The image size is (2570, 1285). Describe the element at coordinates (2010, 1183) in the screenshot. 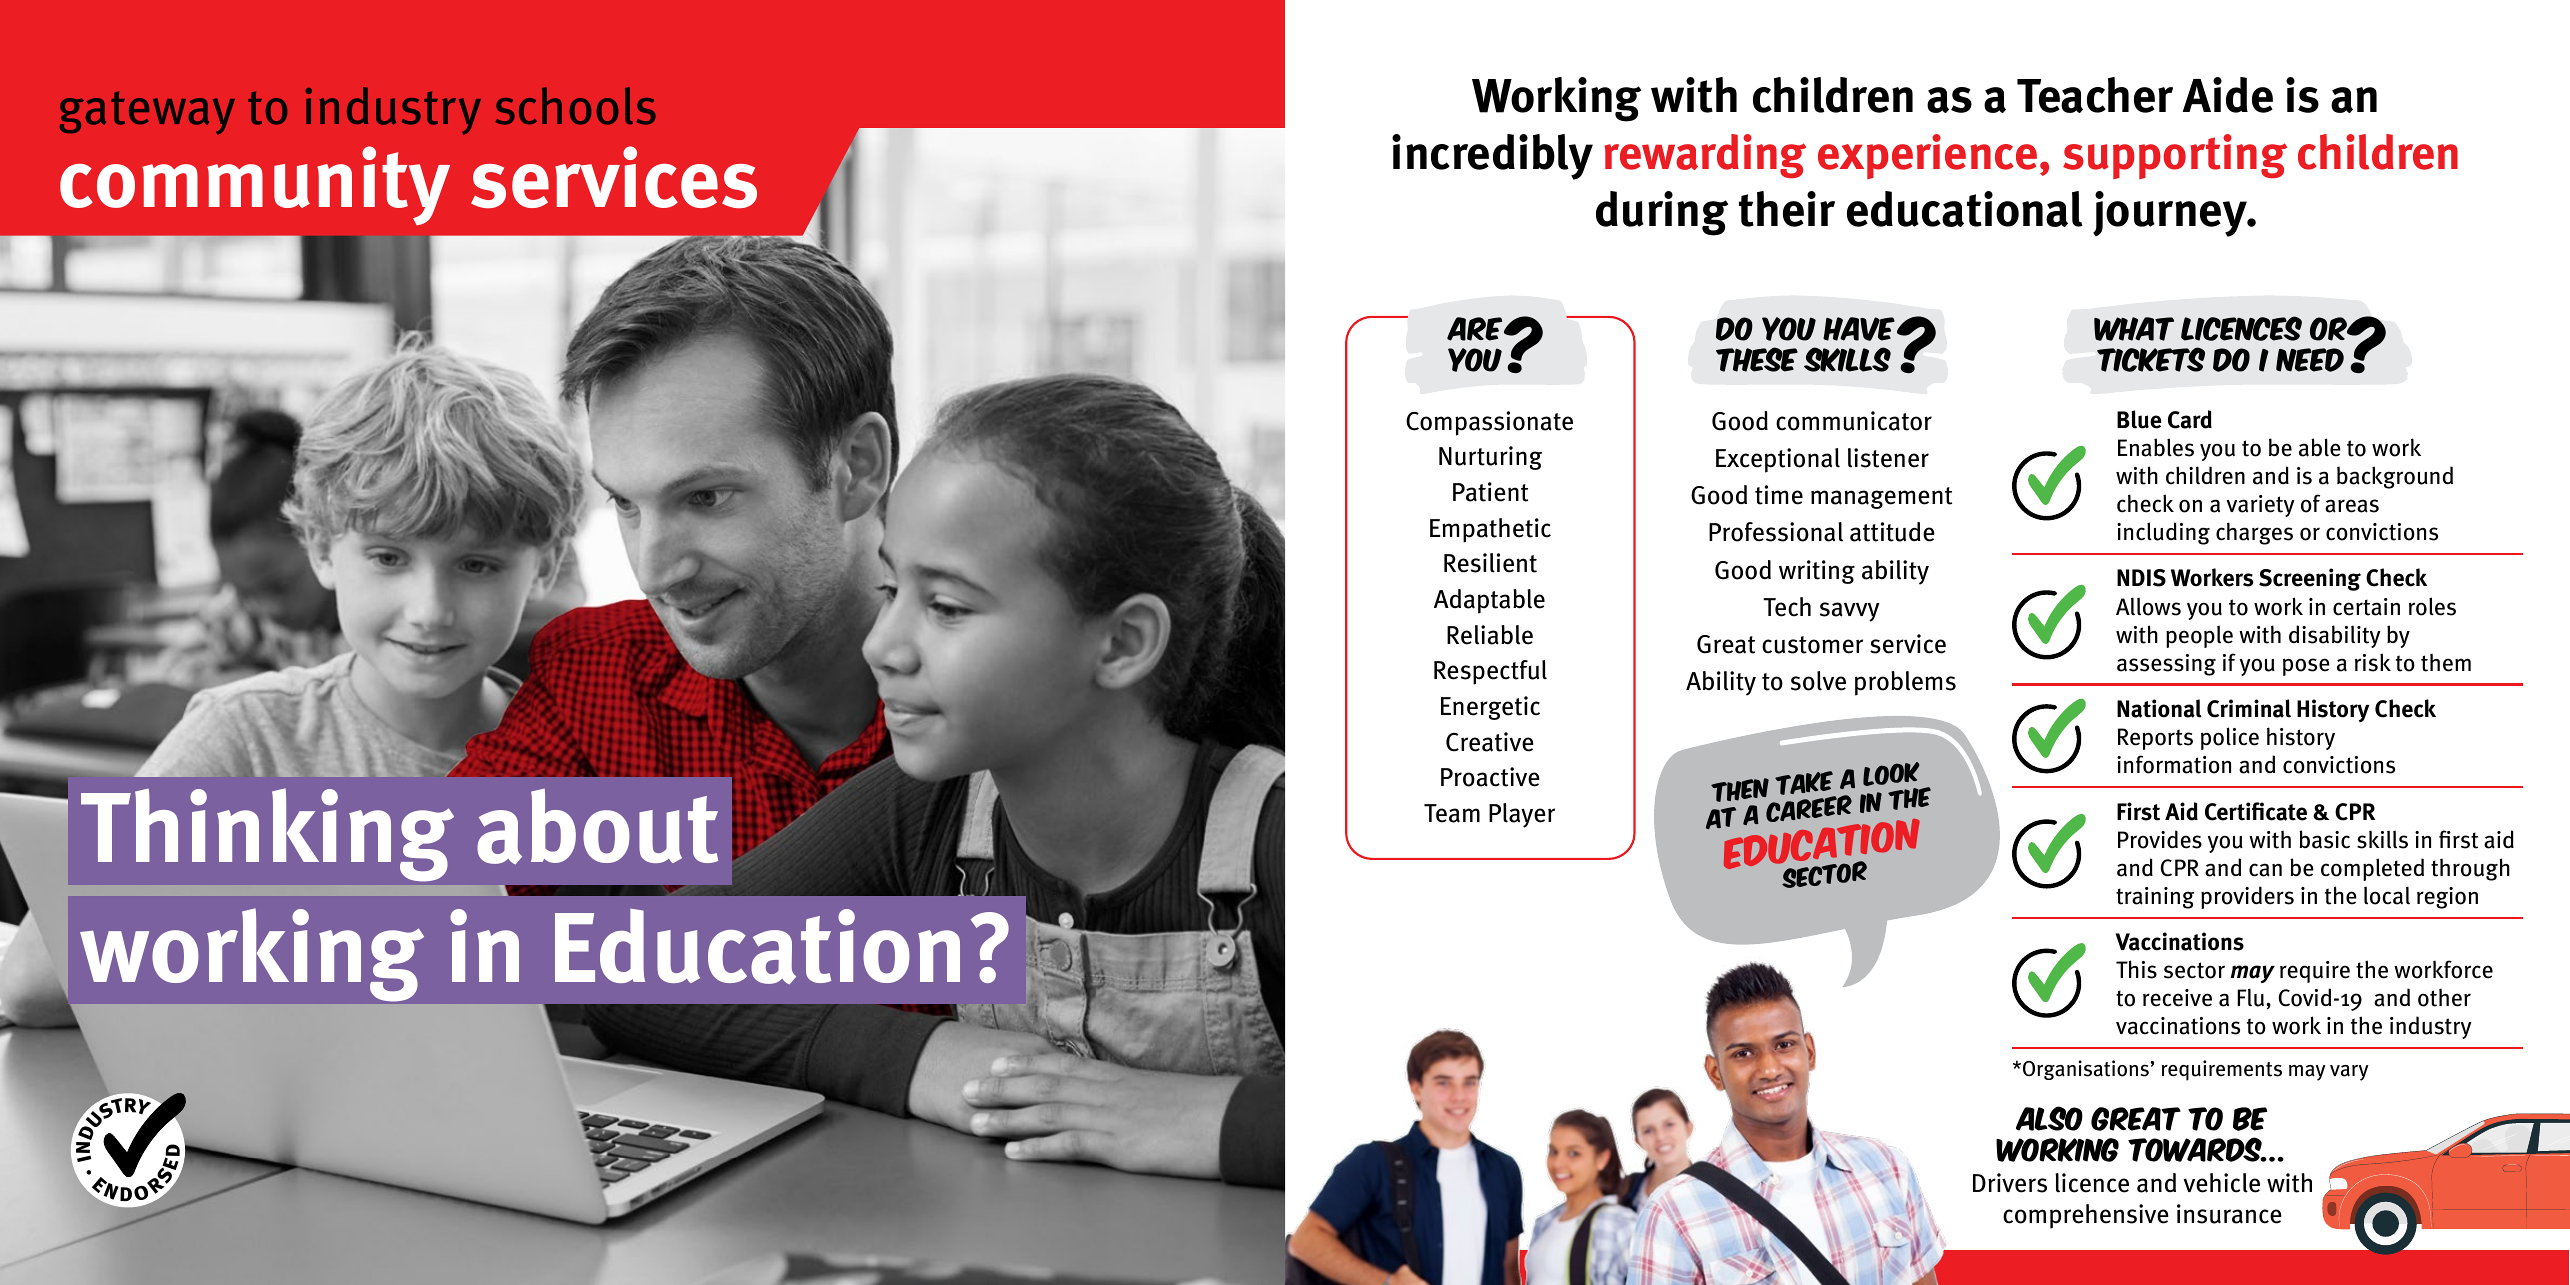

I see `Drivers` at that location.
